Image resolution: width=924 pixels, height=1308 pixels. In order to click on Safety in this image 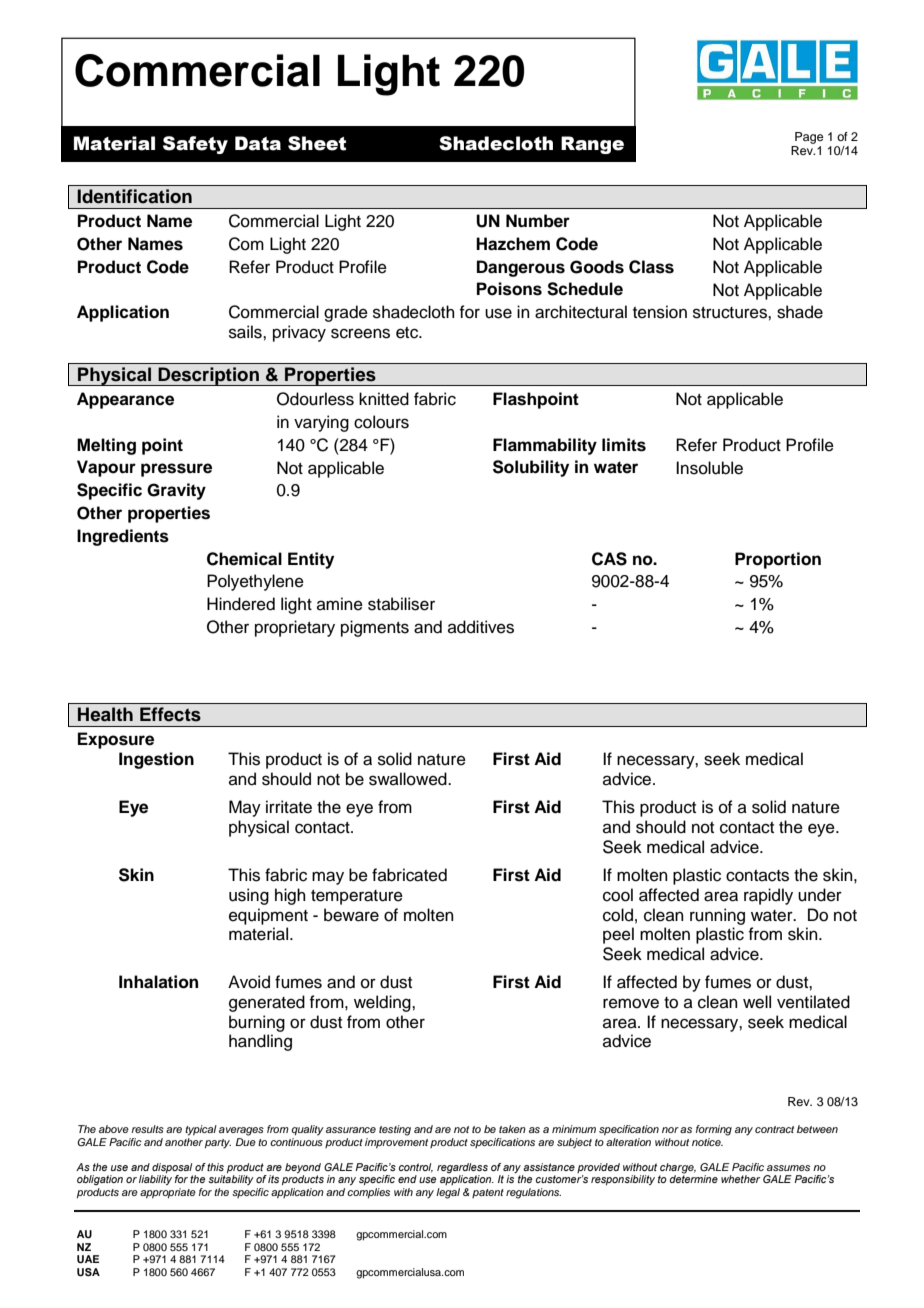, I will do `click(195, 145)`.
